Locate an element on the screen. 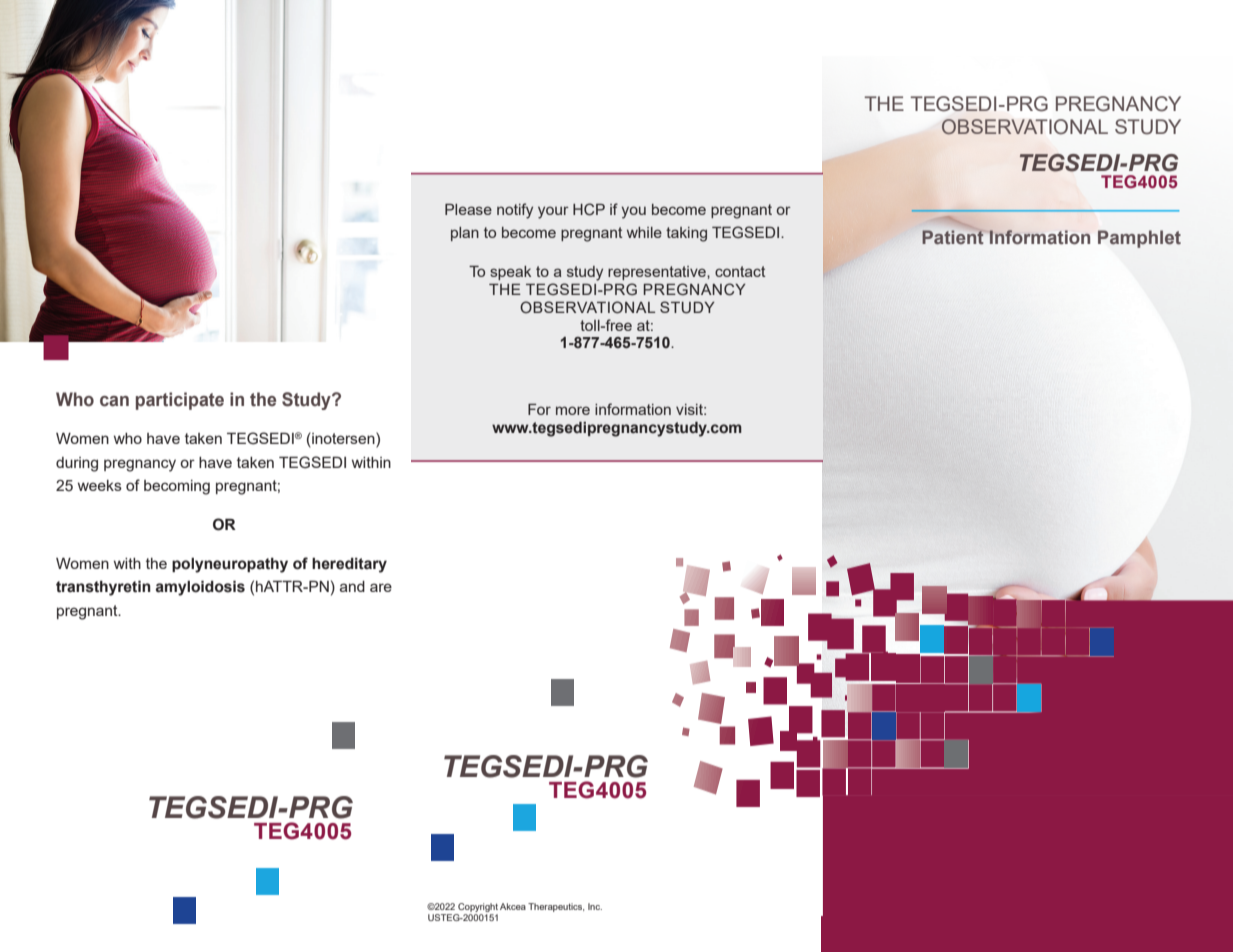  are is located at coordinates (381, 587).
